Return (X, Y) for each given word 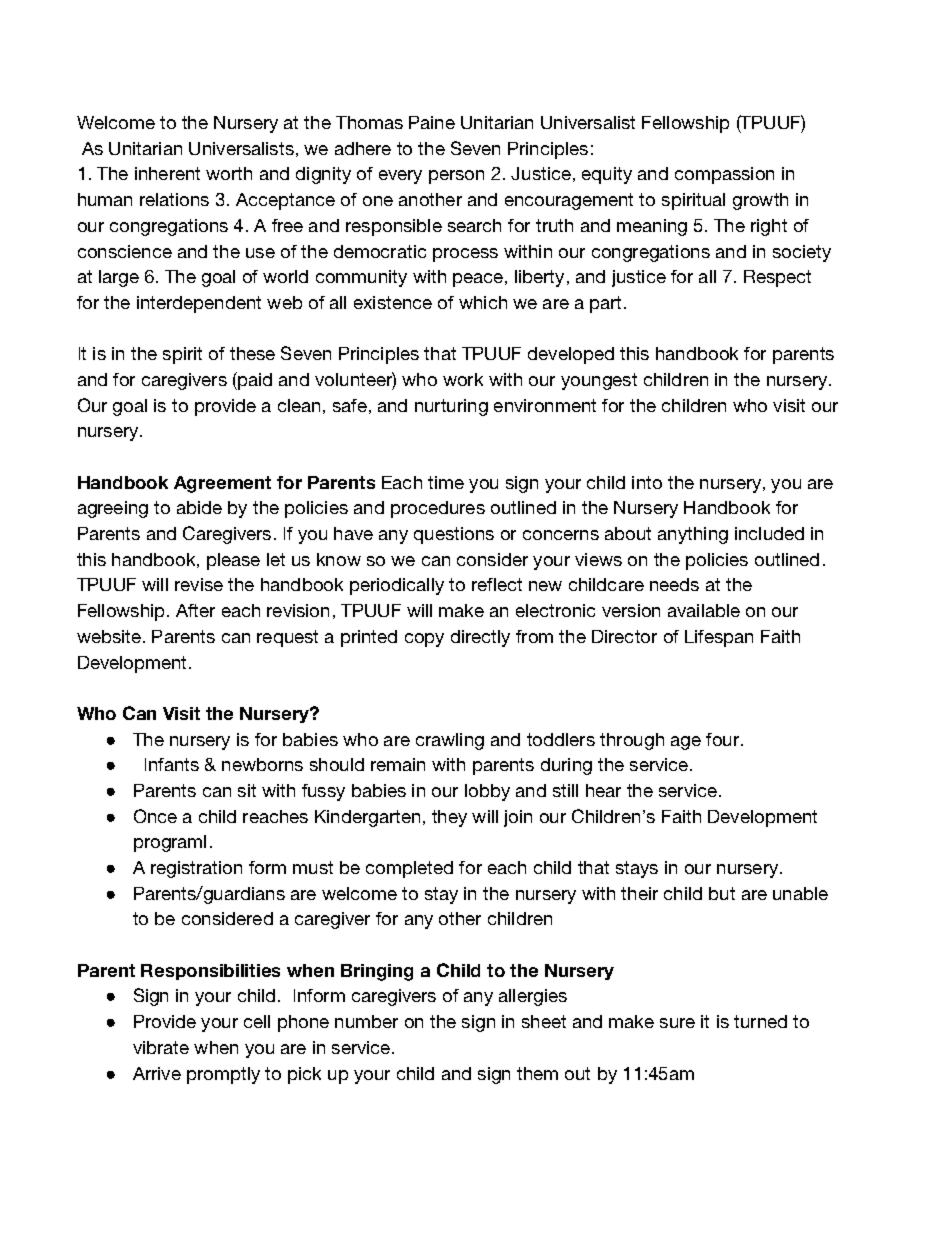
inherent (167, 173)
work (463, 379)
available (704, 610)
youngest (599, 381)
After (195, 610)
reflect (497, 584)
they (449, 818)
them (537, 1073)
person (456, 177)
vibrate (161, 1047)
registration (196, 869)
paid (254, 381)
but (722, 893)
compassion (724, 175)
